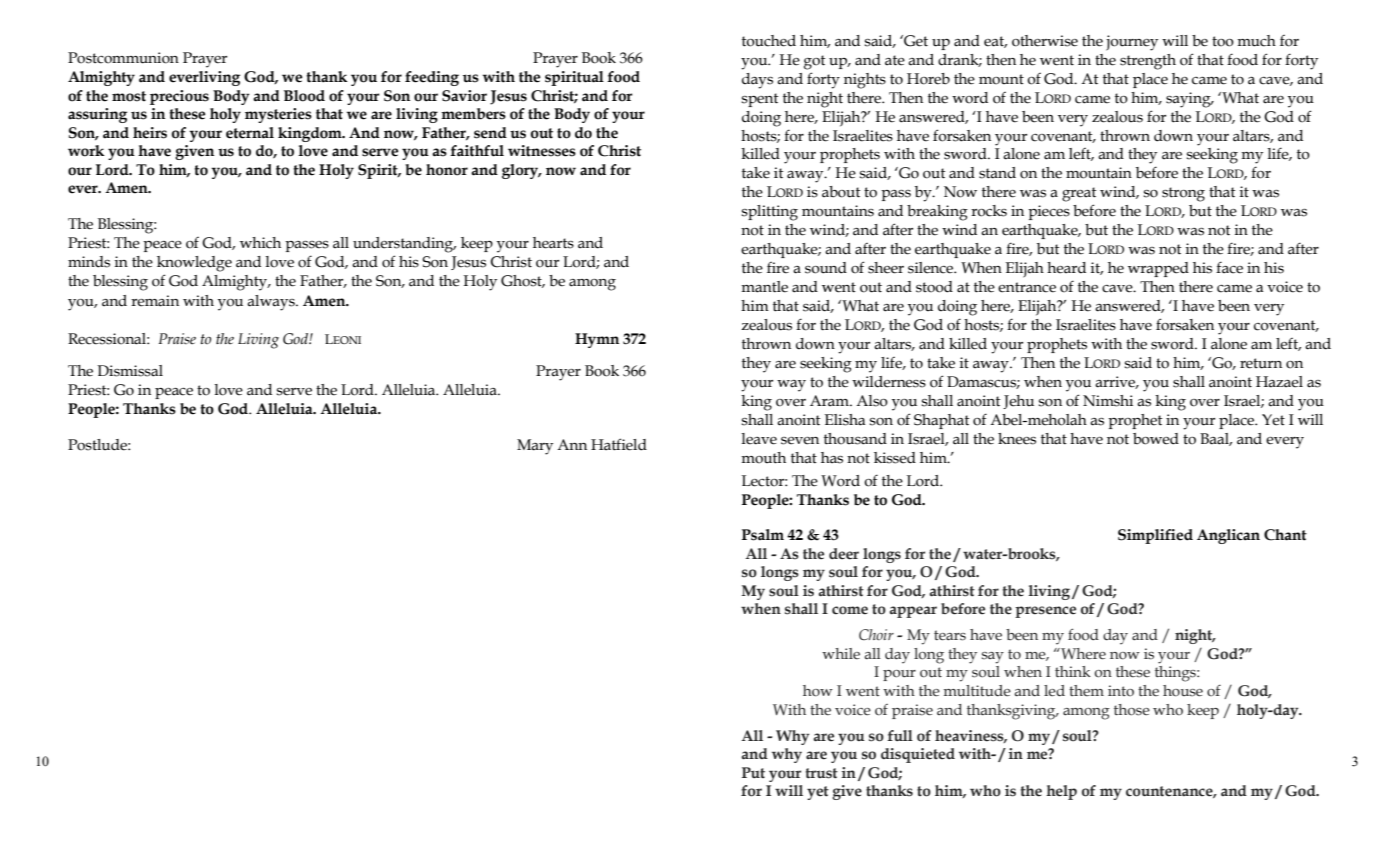  I want to click on always, so click(272, 303).
